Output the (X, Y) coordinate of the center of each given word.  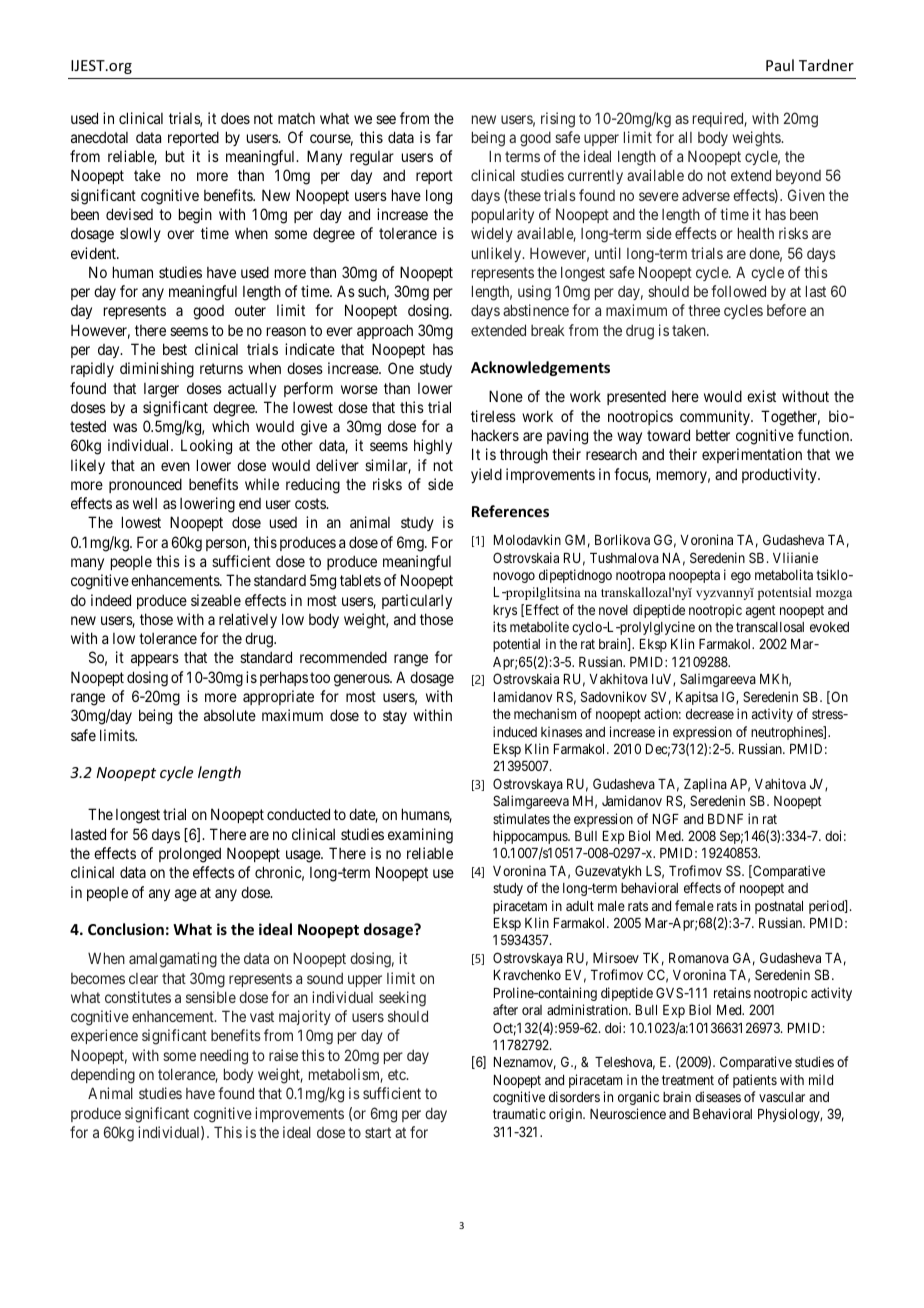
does (235, 118)
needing (224, 1057)
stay (395, 717)
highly (433, 447)
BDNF (725, 819)
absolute (230, 715)
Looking (206, 447)
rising (558, 120)
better (713, 435)
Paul (780, 65)
